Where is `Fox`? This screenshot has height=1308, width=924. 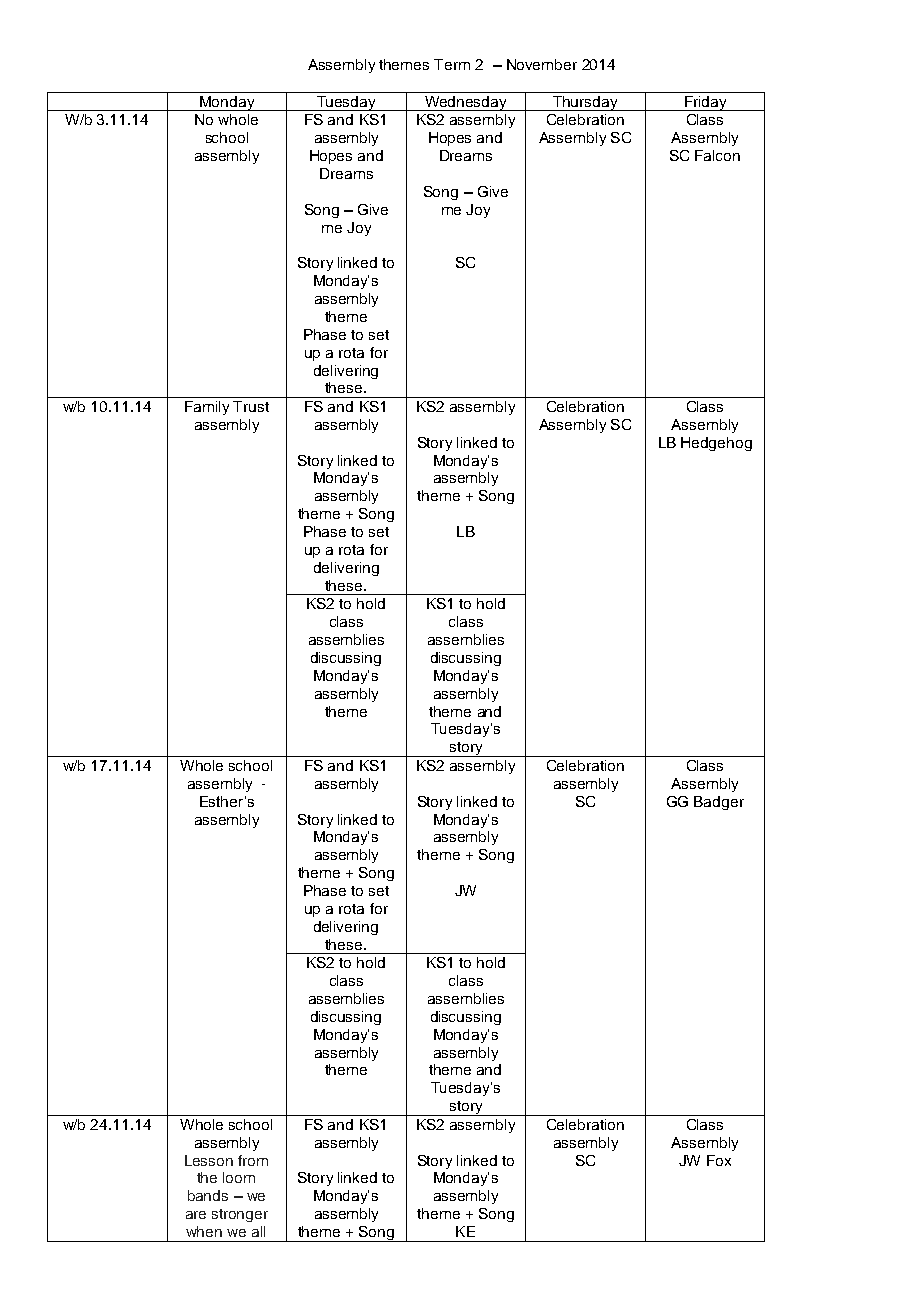
Fox is located at coordinates (719, 1160).
